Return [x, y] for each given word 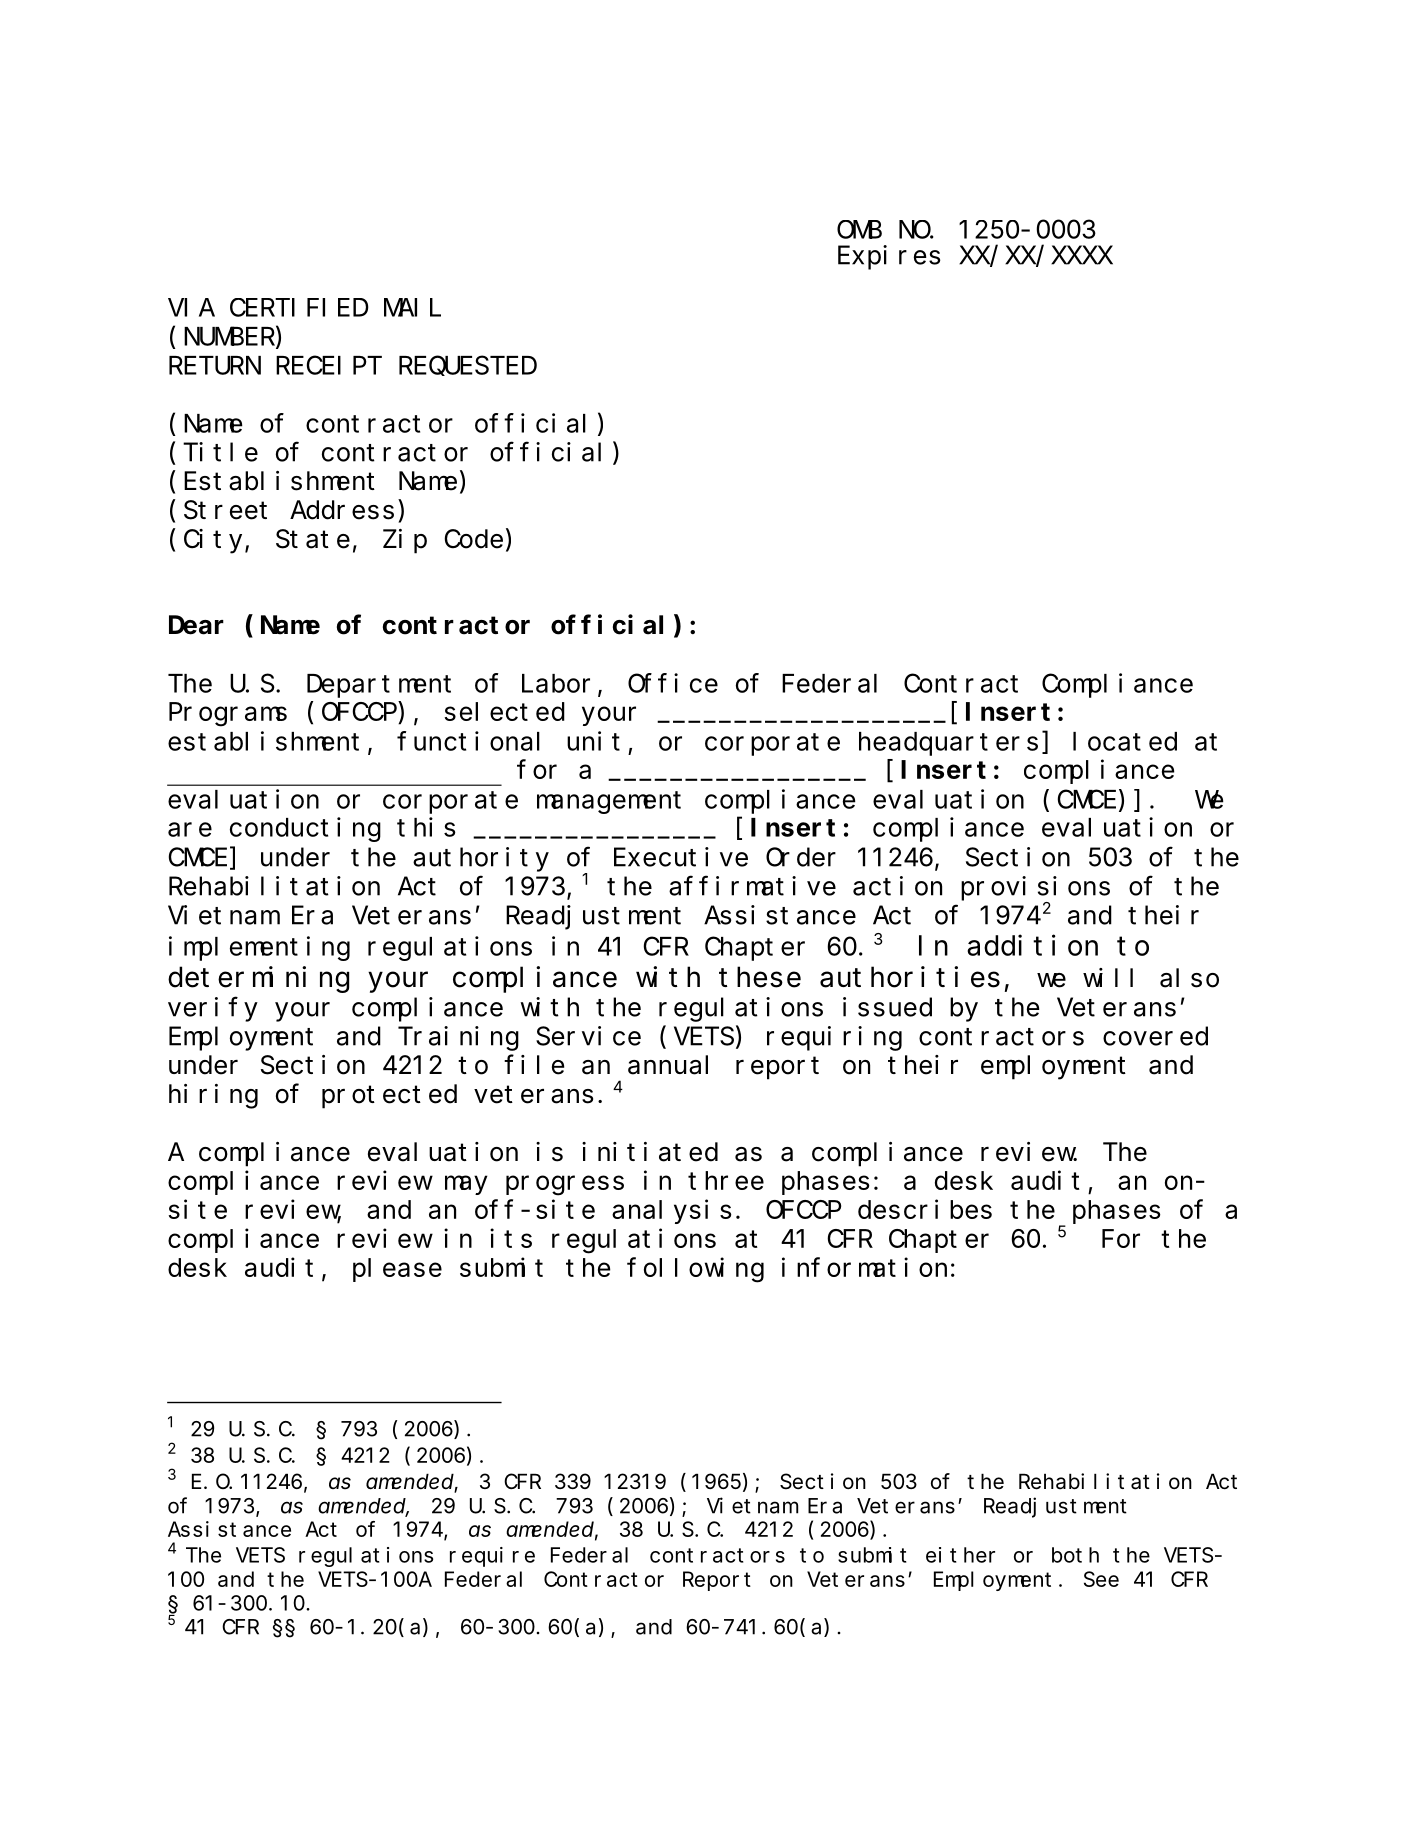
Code [473, 539]
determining [258, 979]
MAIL [412, 308]
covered [1155, 1036]
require [492, 1557]
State [313, 540]
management [609, 803]
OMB [859, 230]
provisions [1035, 888]
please [397, 1270]
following [695, 1270]
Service [588, 1036]
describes [925, 1209]
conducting [305, 829]
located [1125, 741]
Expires [889, 257]
